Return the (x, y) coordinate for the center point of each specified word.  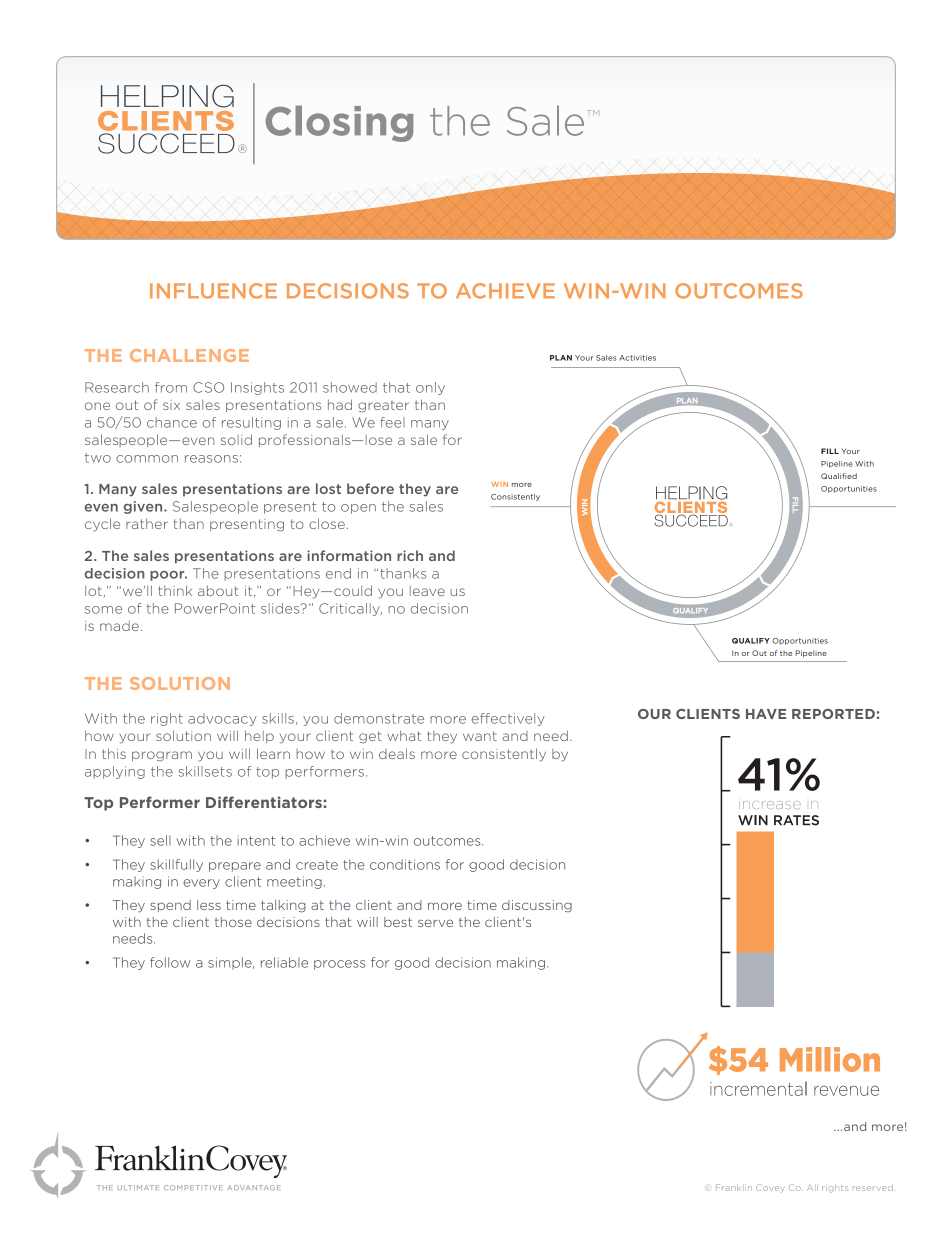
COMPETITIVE (193, 1187)
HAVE (766, 714)
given (144, 507)
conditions (405, 864)
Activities (637, 358)
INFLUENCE (213, 291)
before (370, 488)
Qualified (839, 476)
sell (160, 840)
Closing (339, 123)
